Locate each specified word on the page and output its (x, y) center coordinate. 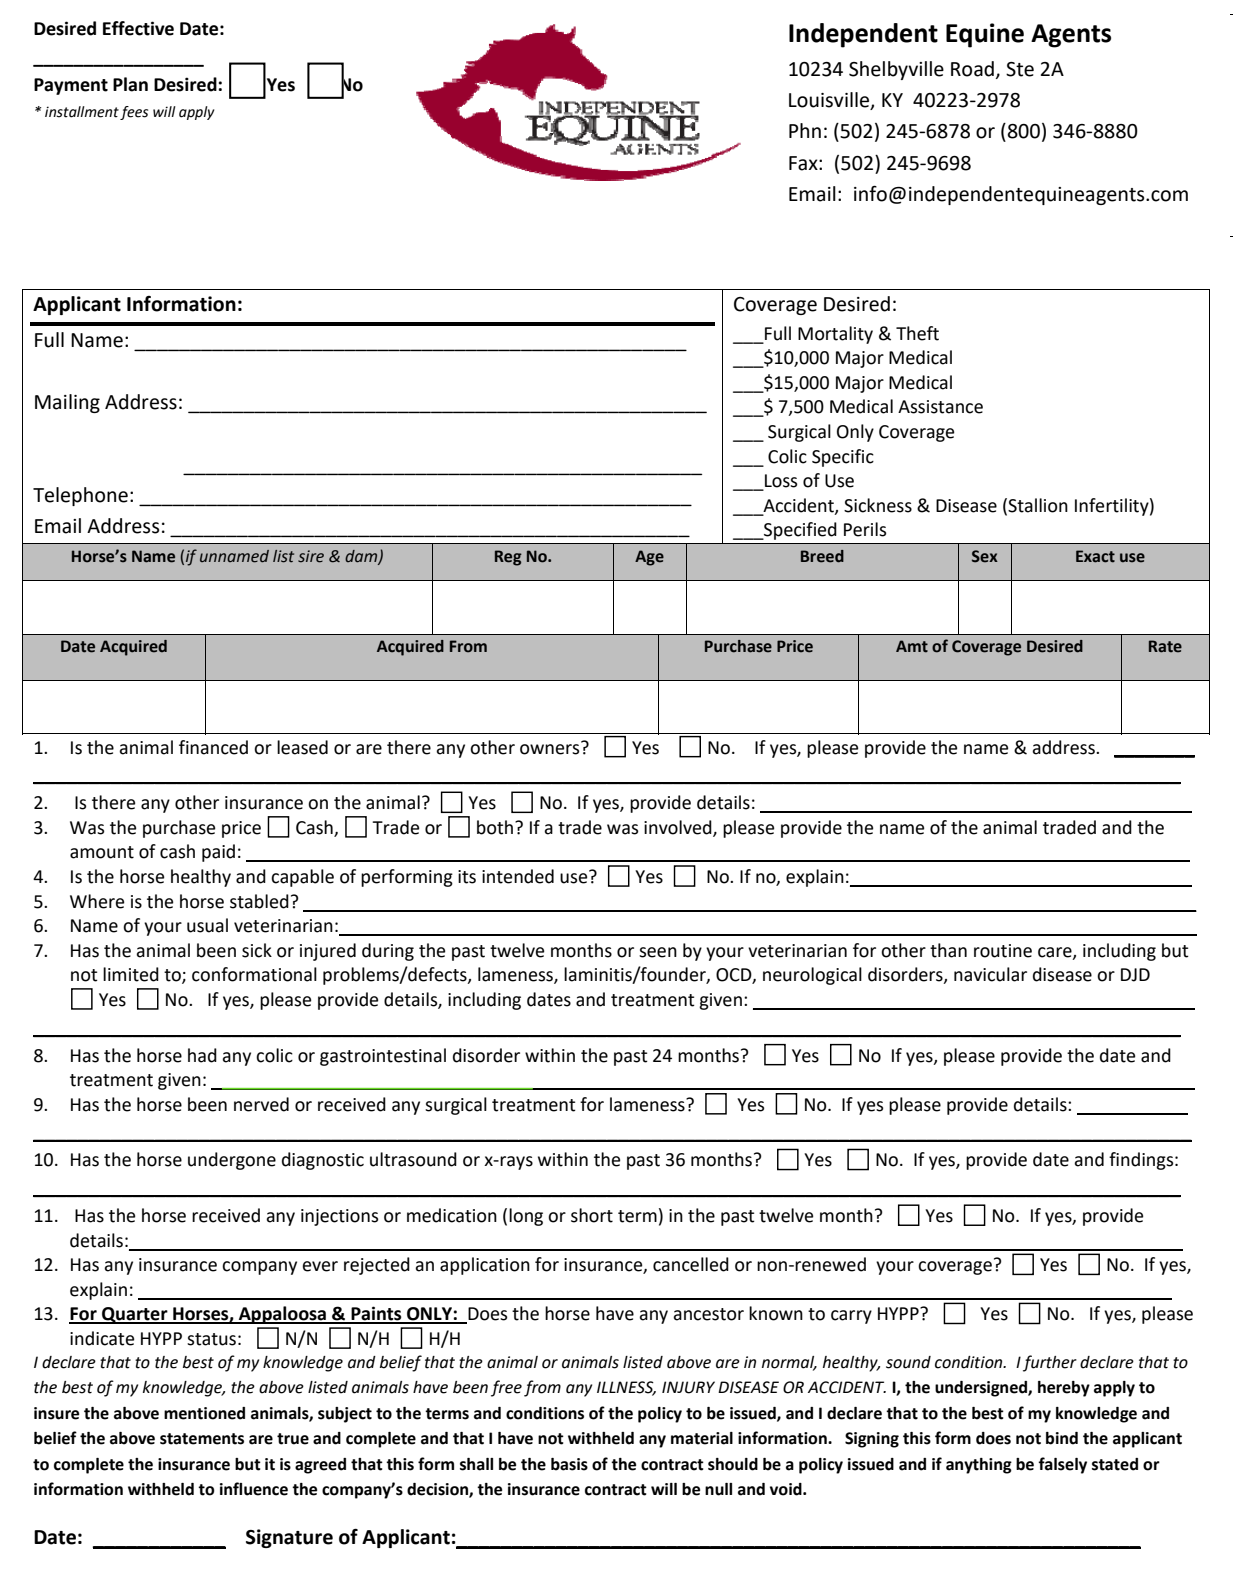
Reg (508, 558)
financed (213, 747)
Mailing (67, 403)
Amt (912, 646)
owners (551, 748)
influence (254, 1489)
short (592, 1215)
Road (972, 69)
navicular (990, 974)
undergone (232, 1161)
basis (569, 1464)
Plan (130, 84)
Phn (805, 130)
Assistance (940, 407)
